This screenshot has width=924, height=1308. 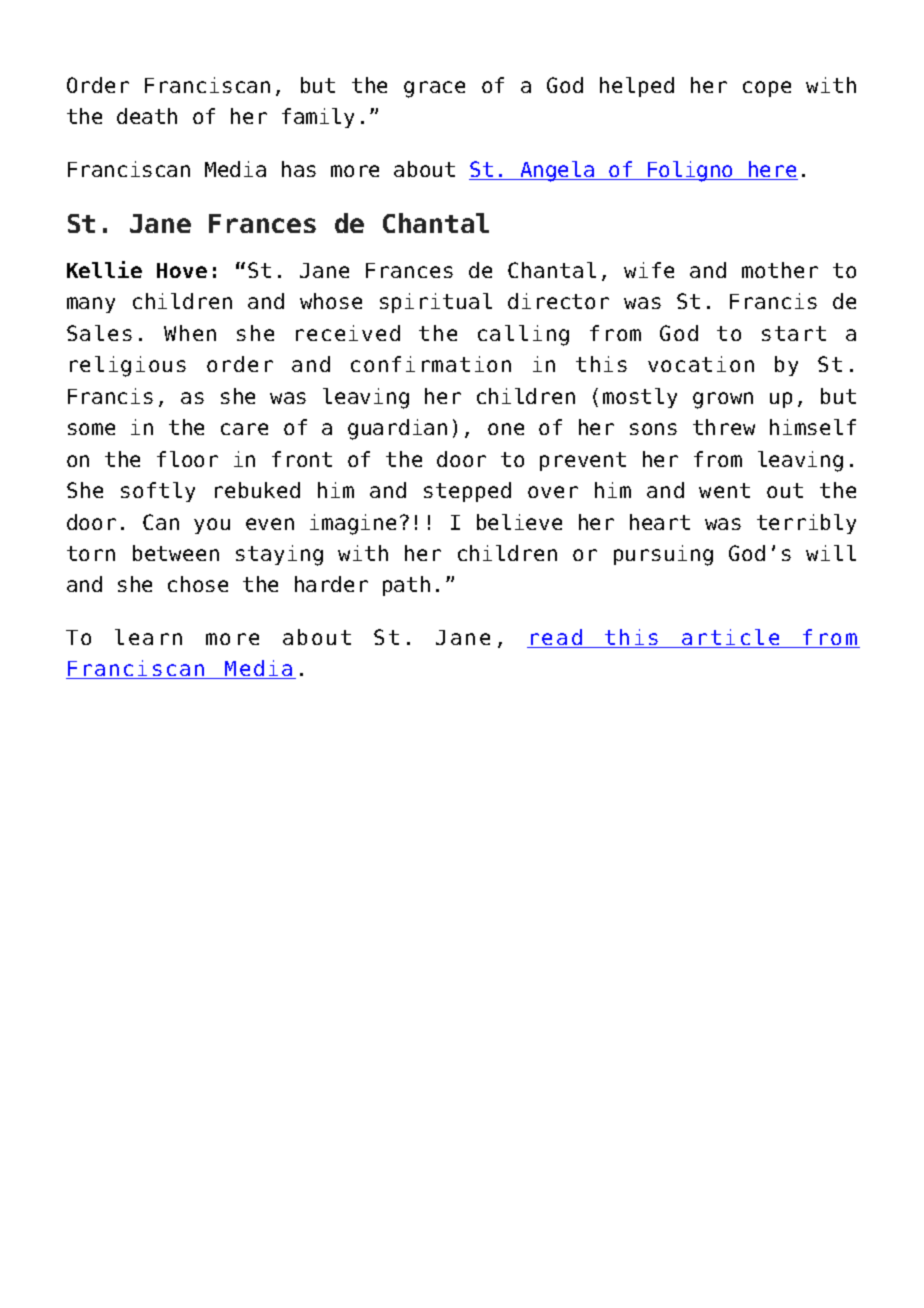 What do you see at coordinates (701, 364) in the screenshot?
I see `vocation` at bounding box center [701, 364].
